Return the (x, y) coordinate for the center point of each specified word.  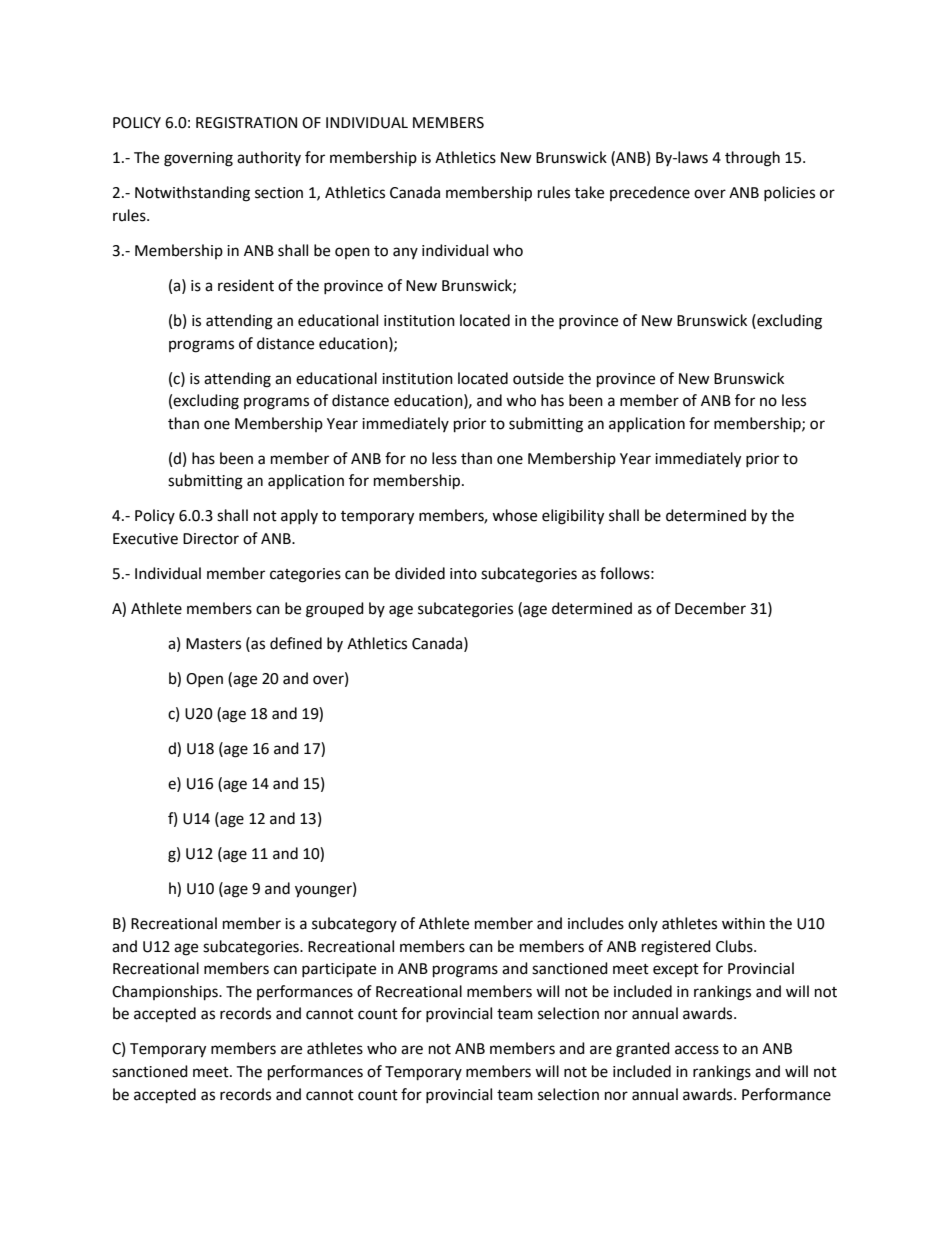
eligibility (573, 517)
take (589, 192)
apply (299, 517)
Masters (213, 644)
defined (296, 643)
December (710, 608)
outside (538, 378)
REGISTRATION (246, 123)
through (752, 159)
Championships (166, 993)
